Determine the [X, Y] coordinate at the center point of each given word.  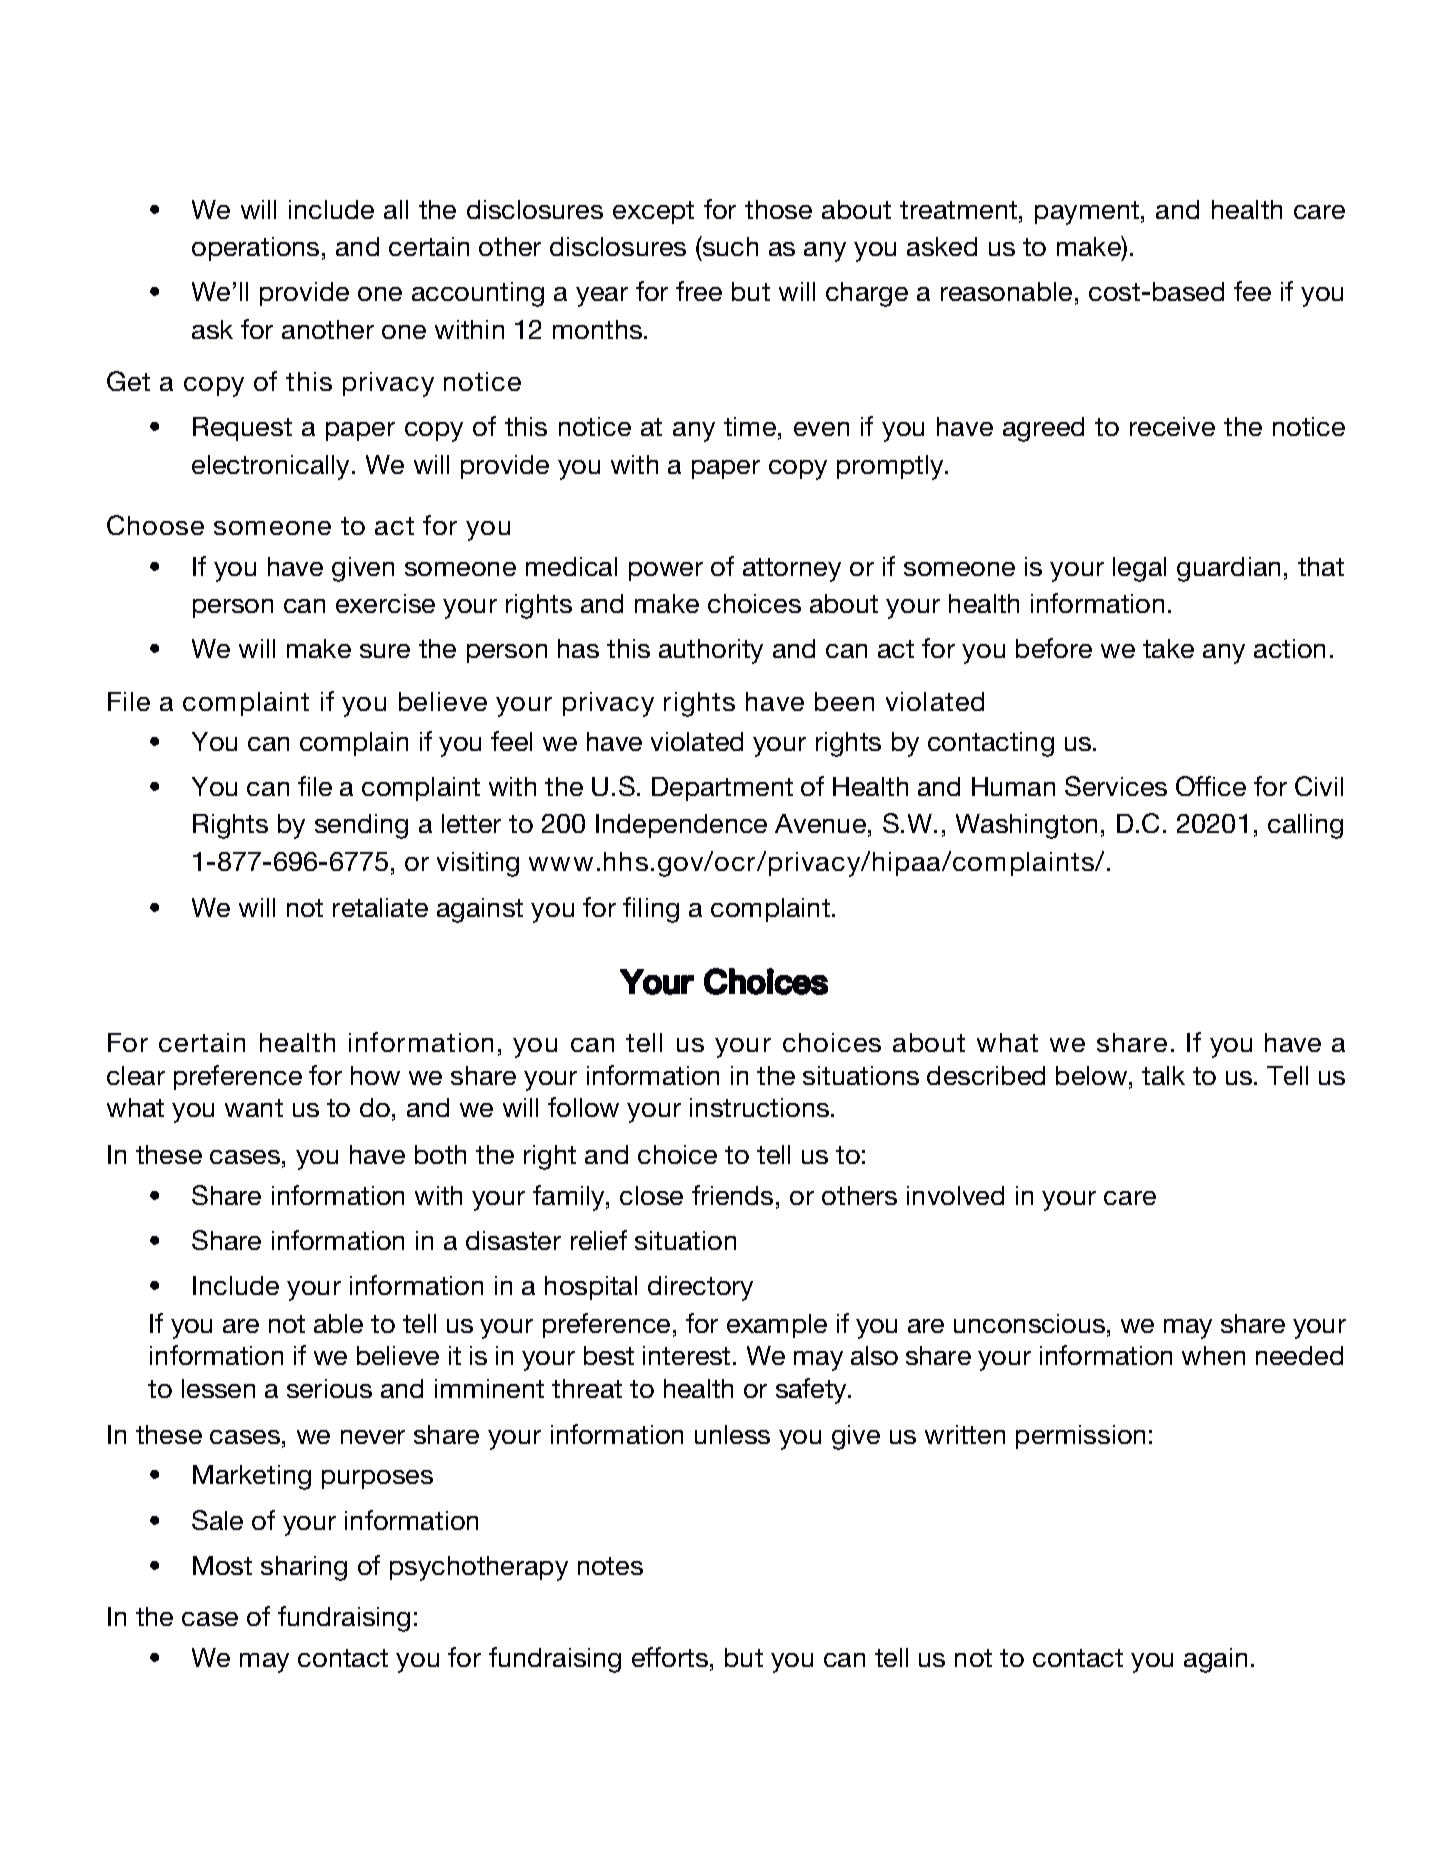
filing [651, 910]
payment [1087, 213]
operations [255, 249]
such [729, 246]
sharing [304, 1568]
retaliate [380, 907]
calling [1305, 826]
